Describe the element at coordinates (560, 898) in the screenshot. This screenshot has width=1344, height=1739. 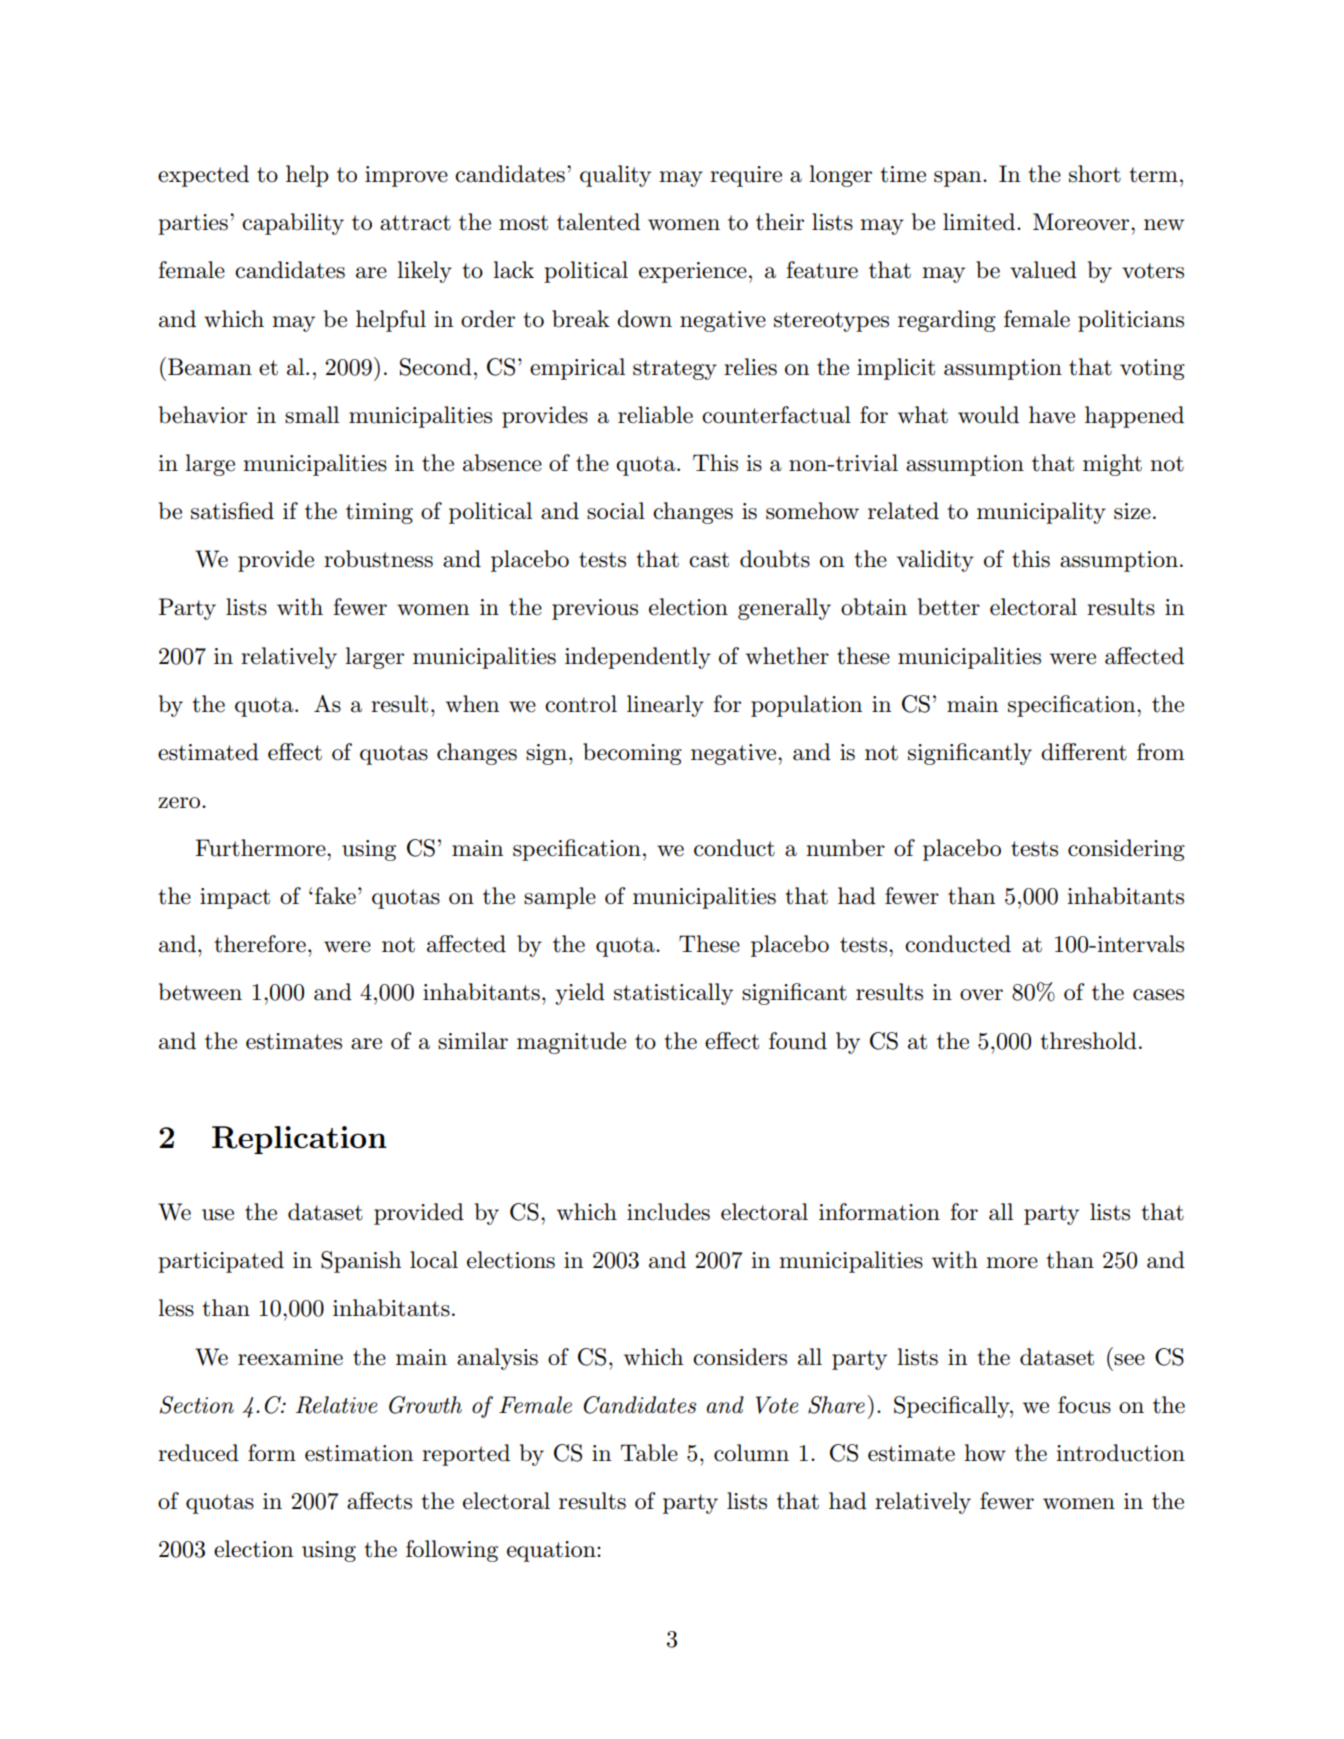
I see `sample` at that location.
